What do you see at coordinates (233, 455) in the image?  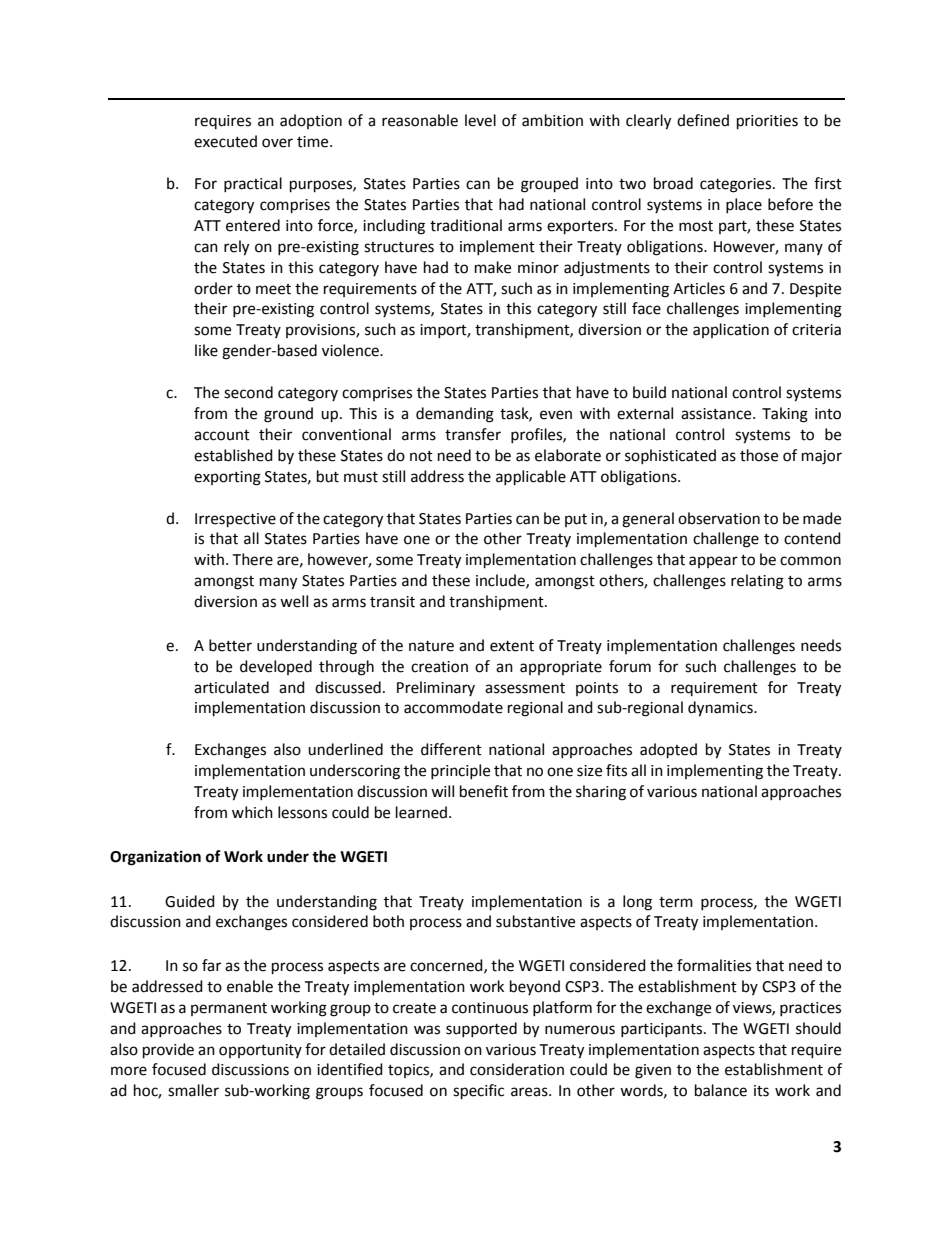 I see `established` at bounding box center [233, 455].
